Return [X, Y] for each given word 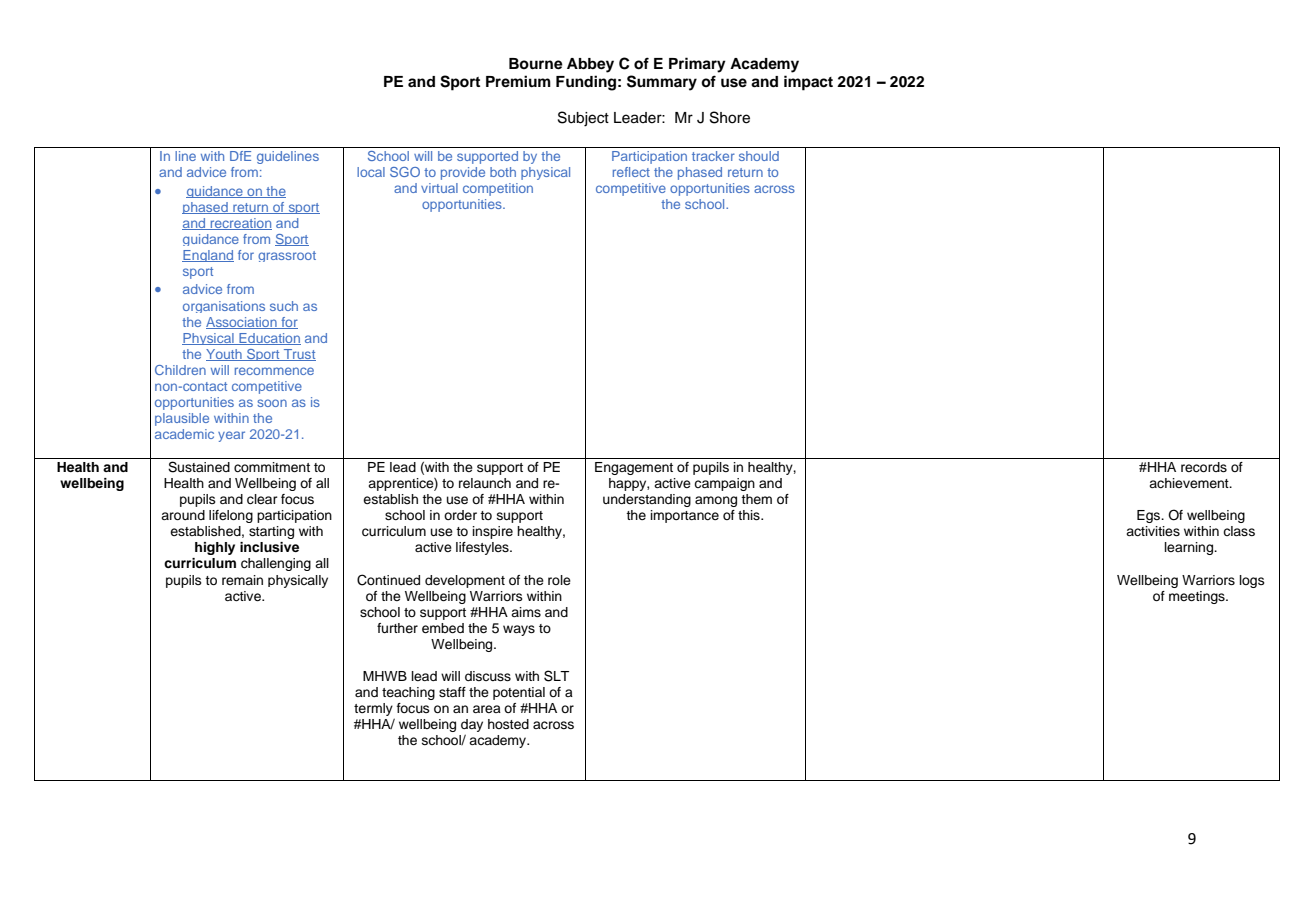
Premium [518, 81]
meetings [1198, 597]
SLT [556, 676]
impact [808, 83]
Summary [662, 83]
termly [374, 711]
